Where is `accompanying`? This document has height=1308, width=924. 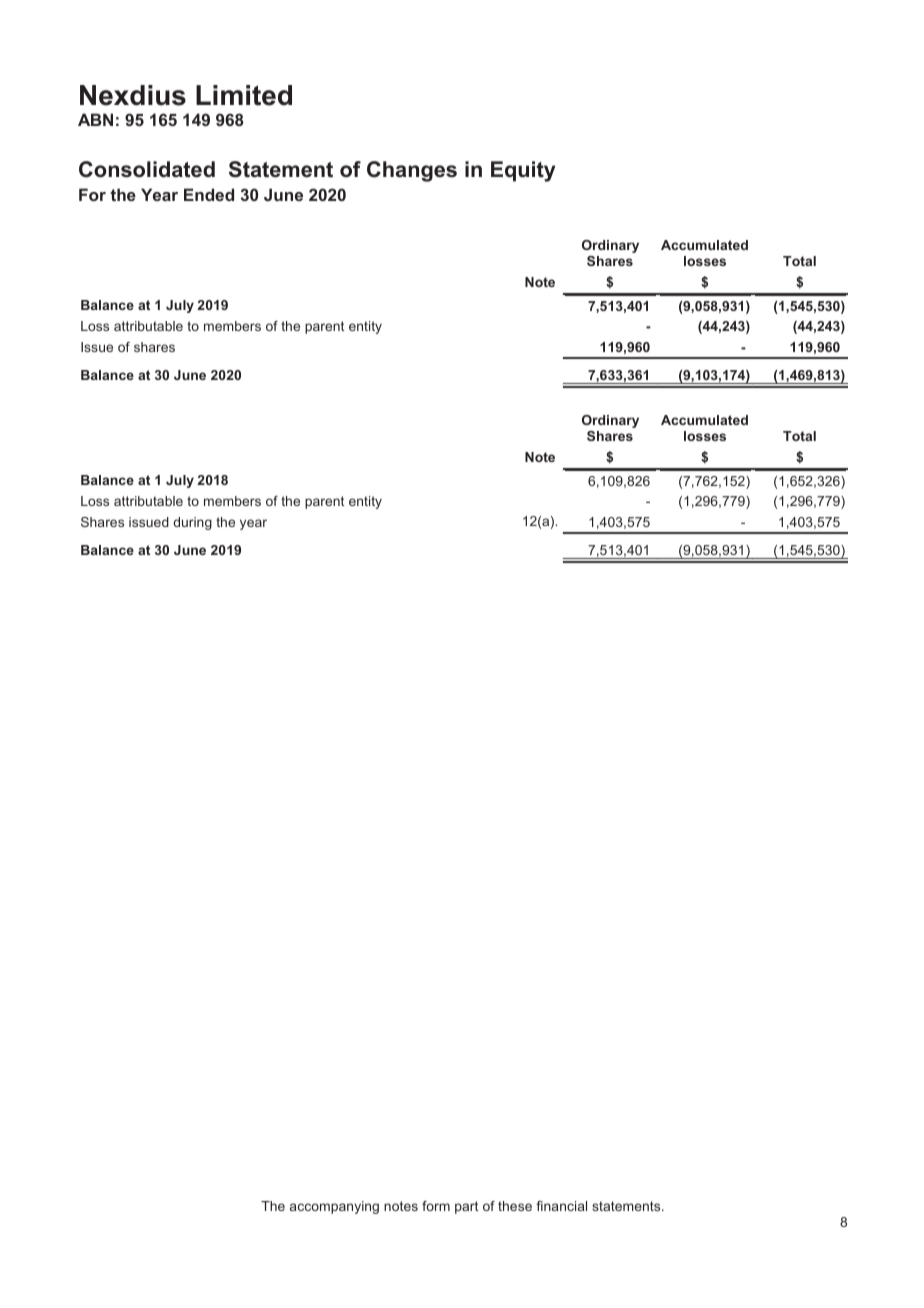
accompanying is located at coordinates (334, 1207).
